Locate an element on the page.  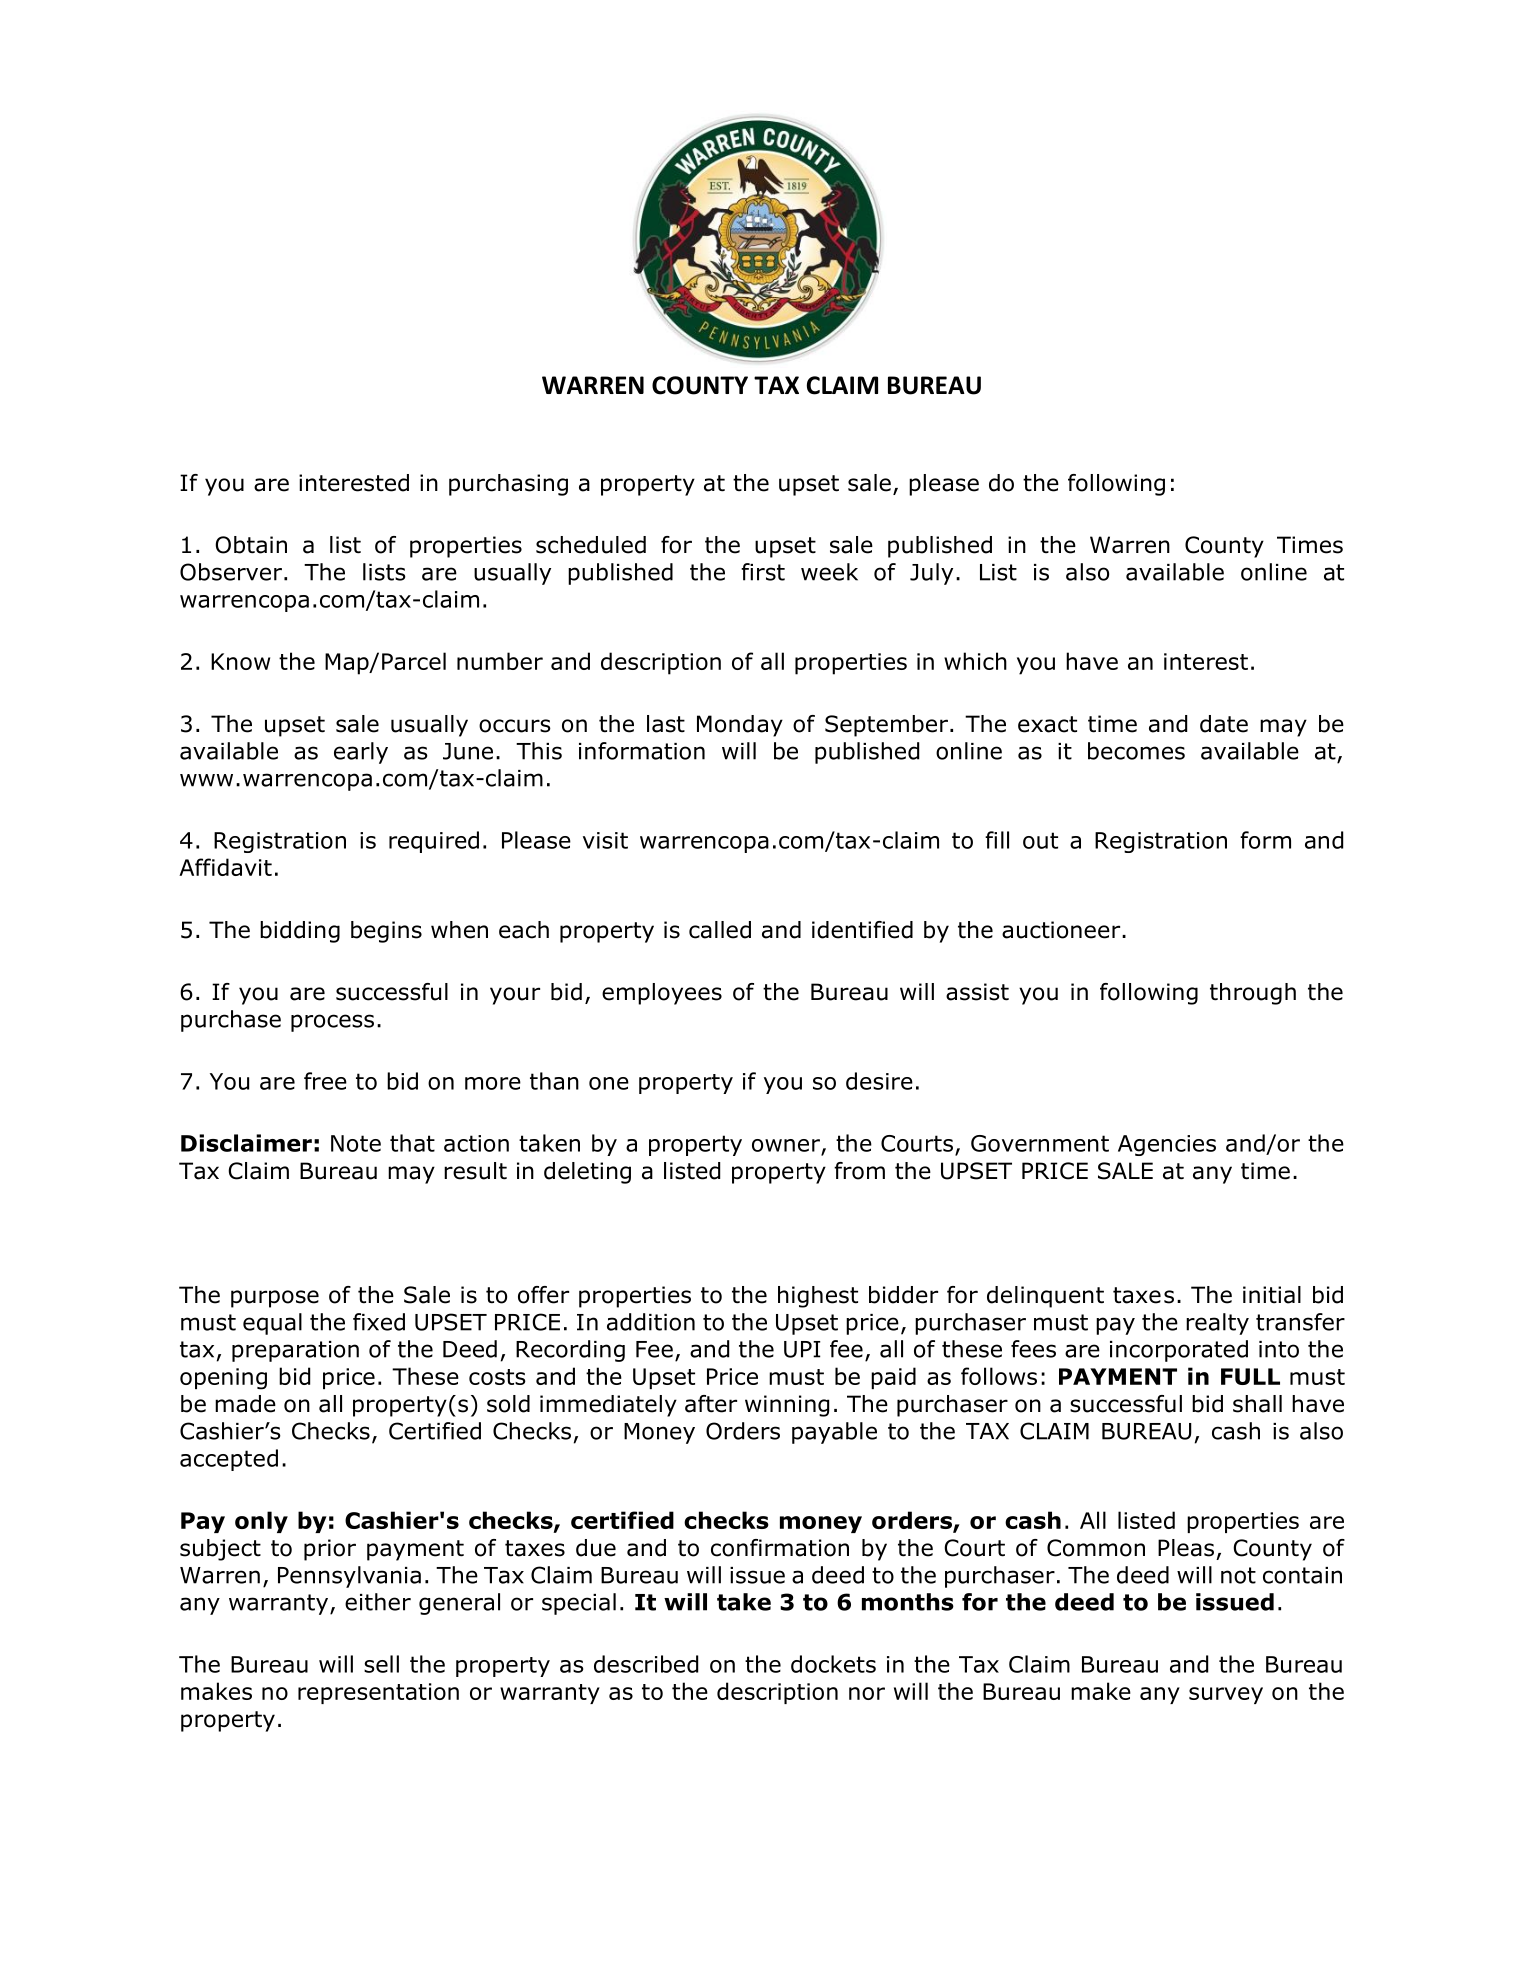
made is located at coordinates (245, 1404).
